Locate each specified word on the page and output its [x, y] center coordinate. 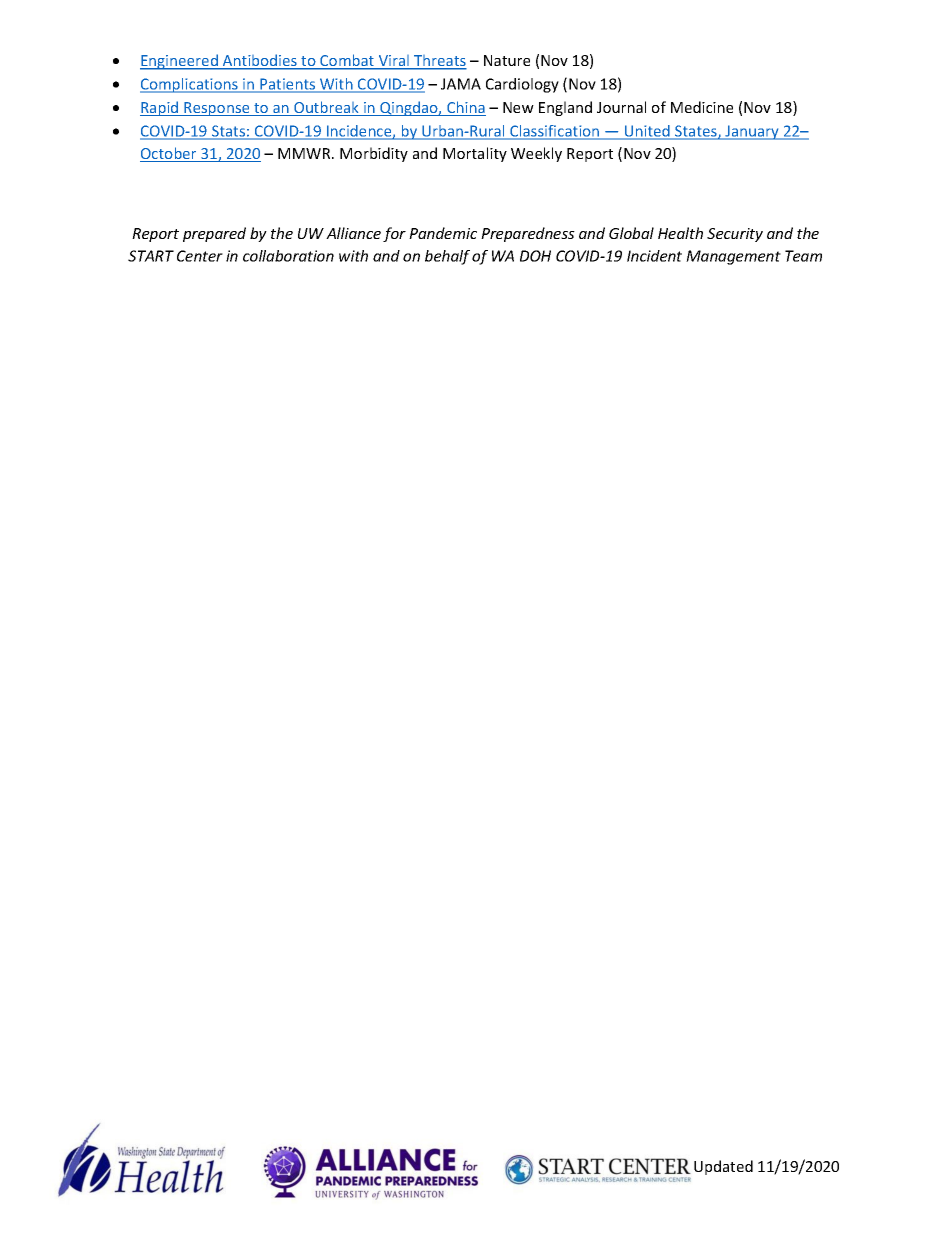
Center [200, 256]
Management [733, 257]
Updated [723, 1167]
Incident [654, 256]
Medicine [702, 107]
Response [217, 109]
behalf [447, 257]
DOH [535, 256]
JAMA [461, 84]
